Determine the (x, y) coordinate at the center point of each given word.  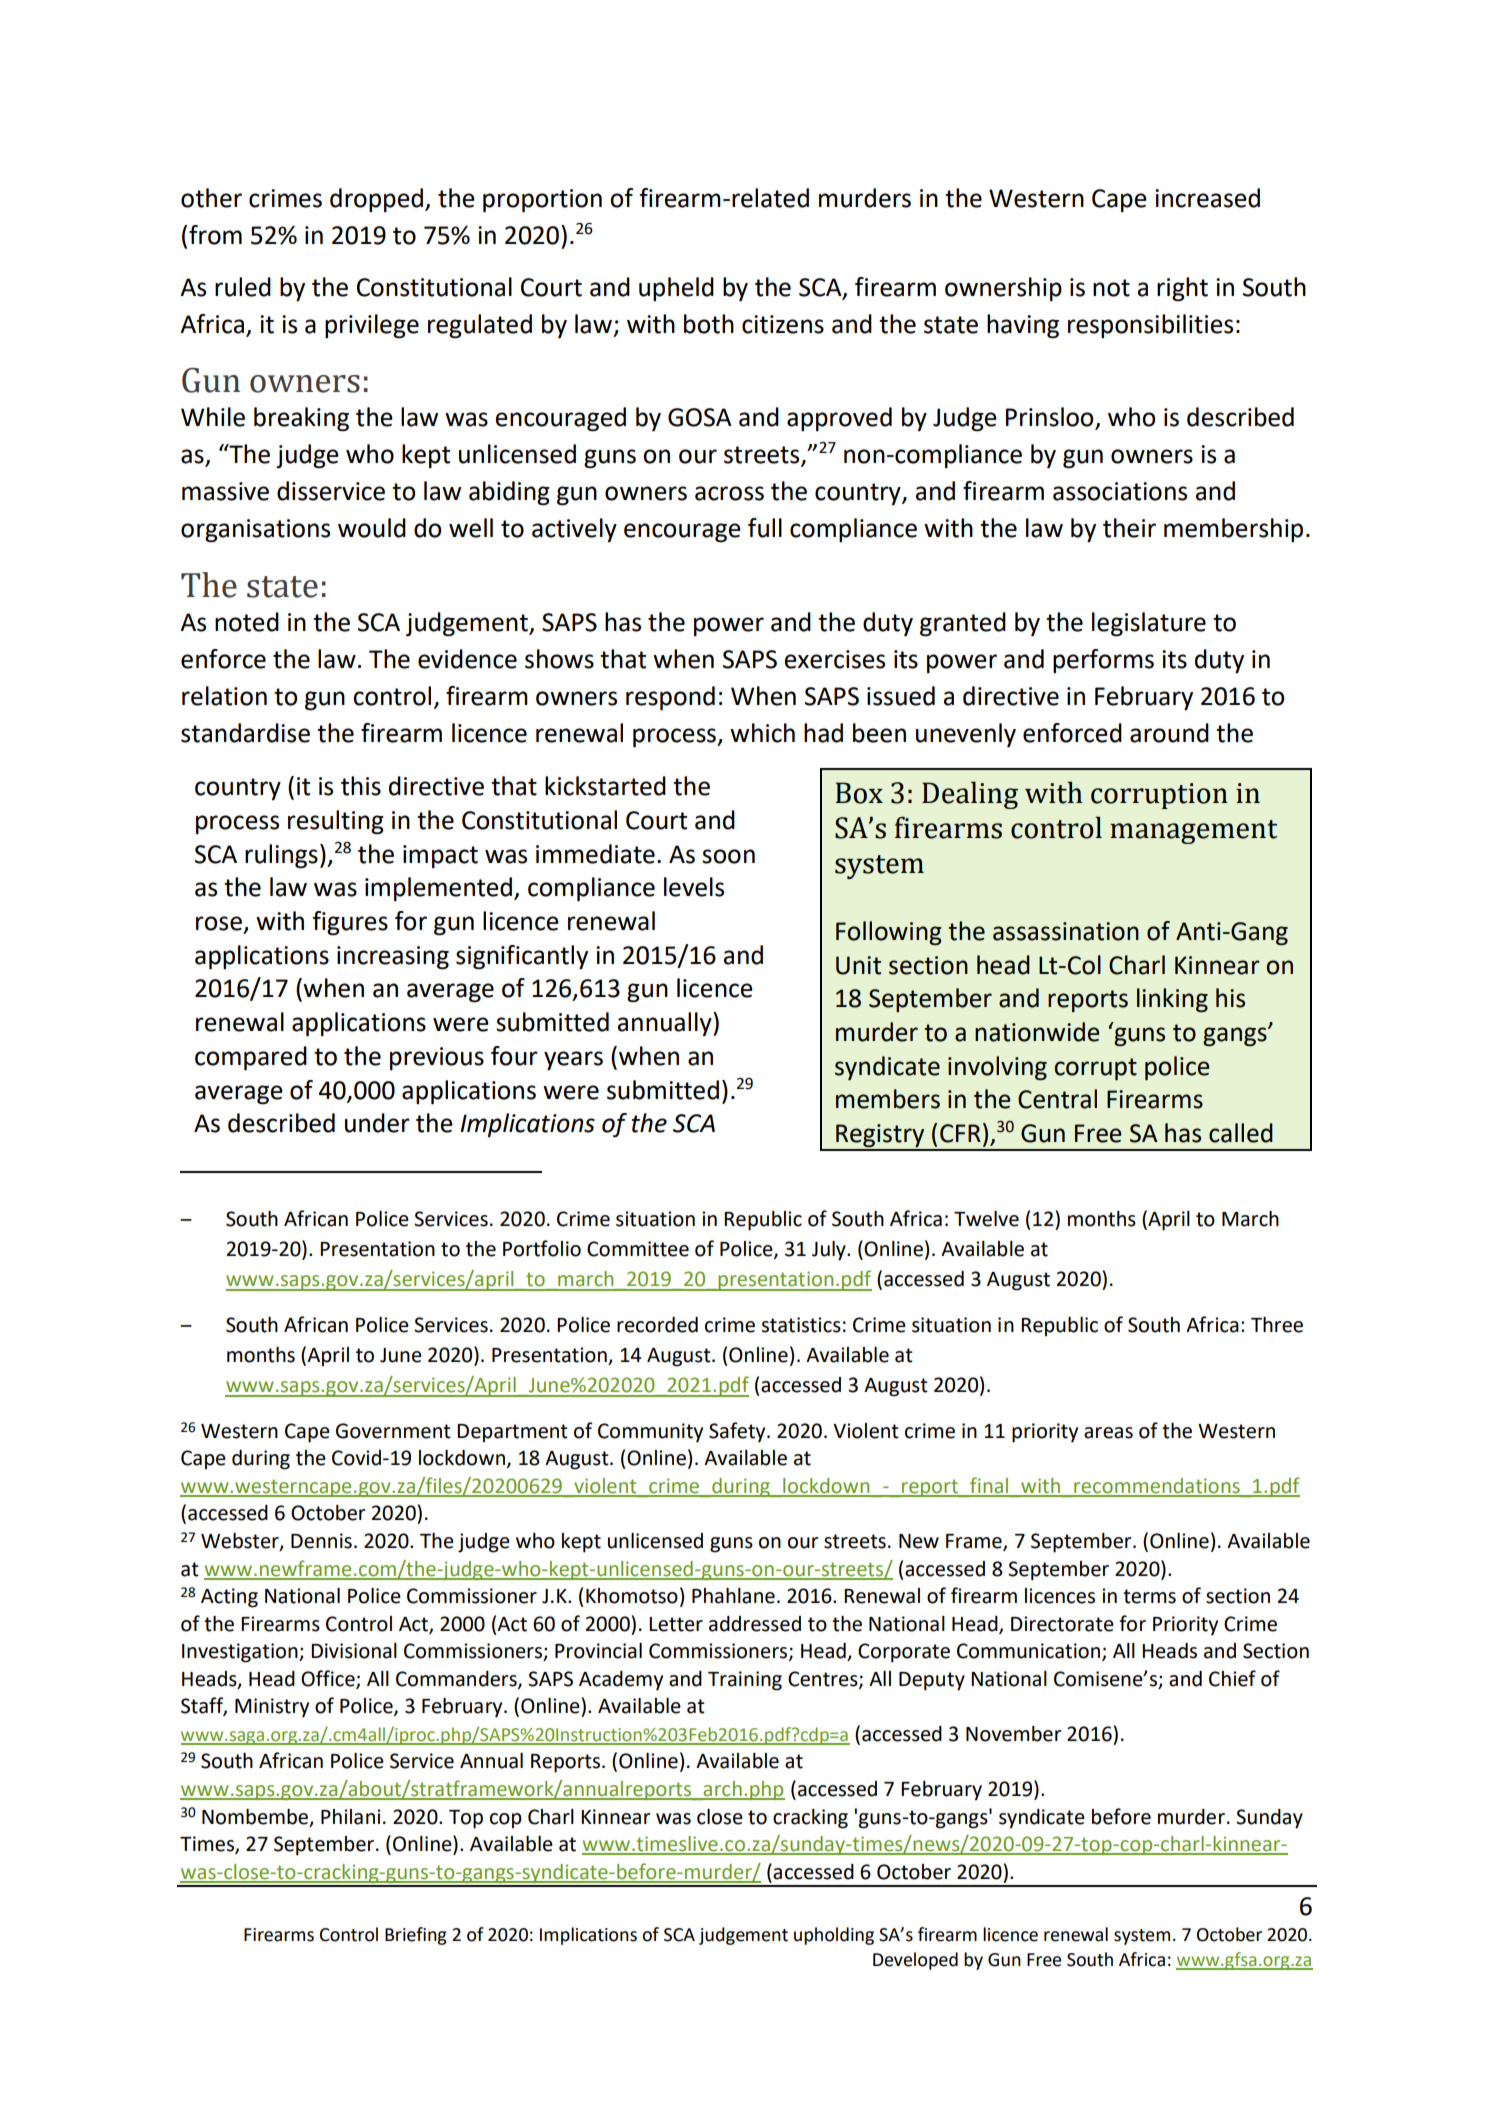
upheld (676, 289)
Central (1057, 1099)
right (1182, 289)
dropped (376, 200)
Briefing (416, 1936)
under (377, 1123)
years (573, 1061)
